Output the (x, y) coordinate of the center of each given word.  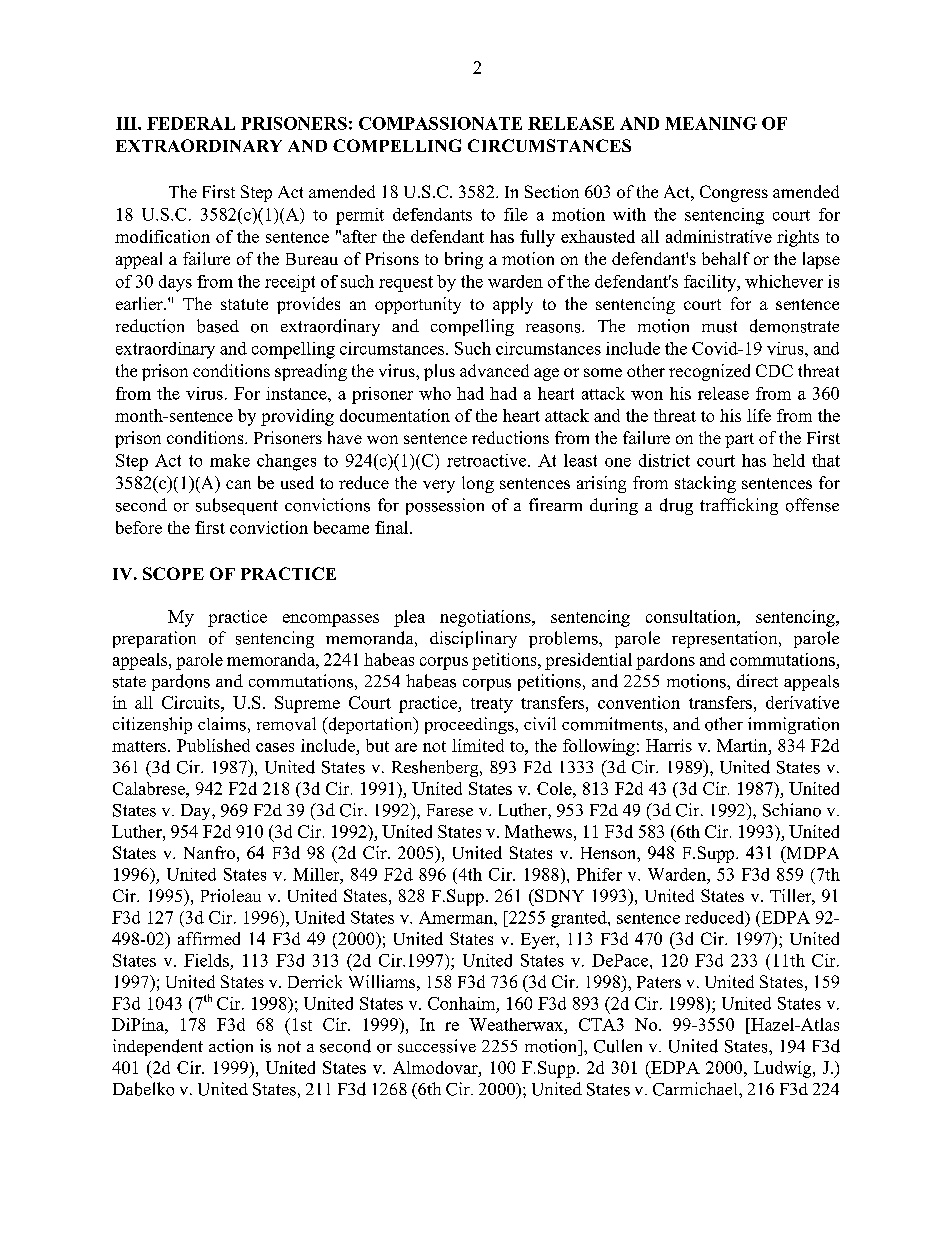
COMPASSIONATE (440, 123)
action (231, 1046)
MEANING (711, 123)
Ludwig (784, 1069)
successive (437, 1046)
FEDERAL (191, 123)
